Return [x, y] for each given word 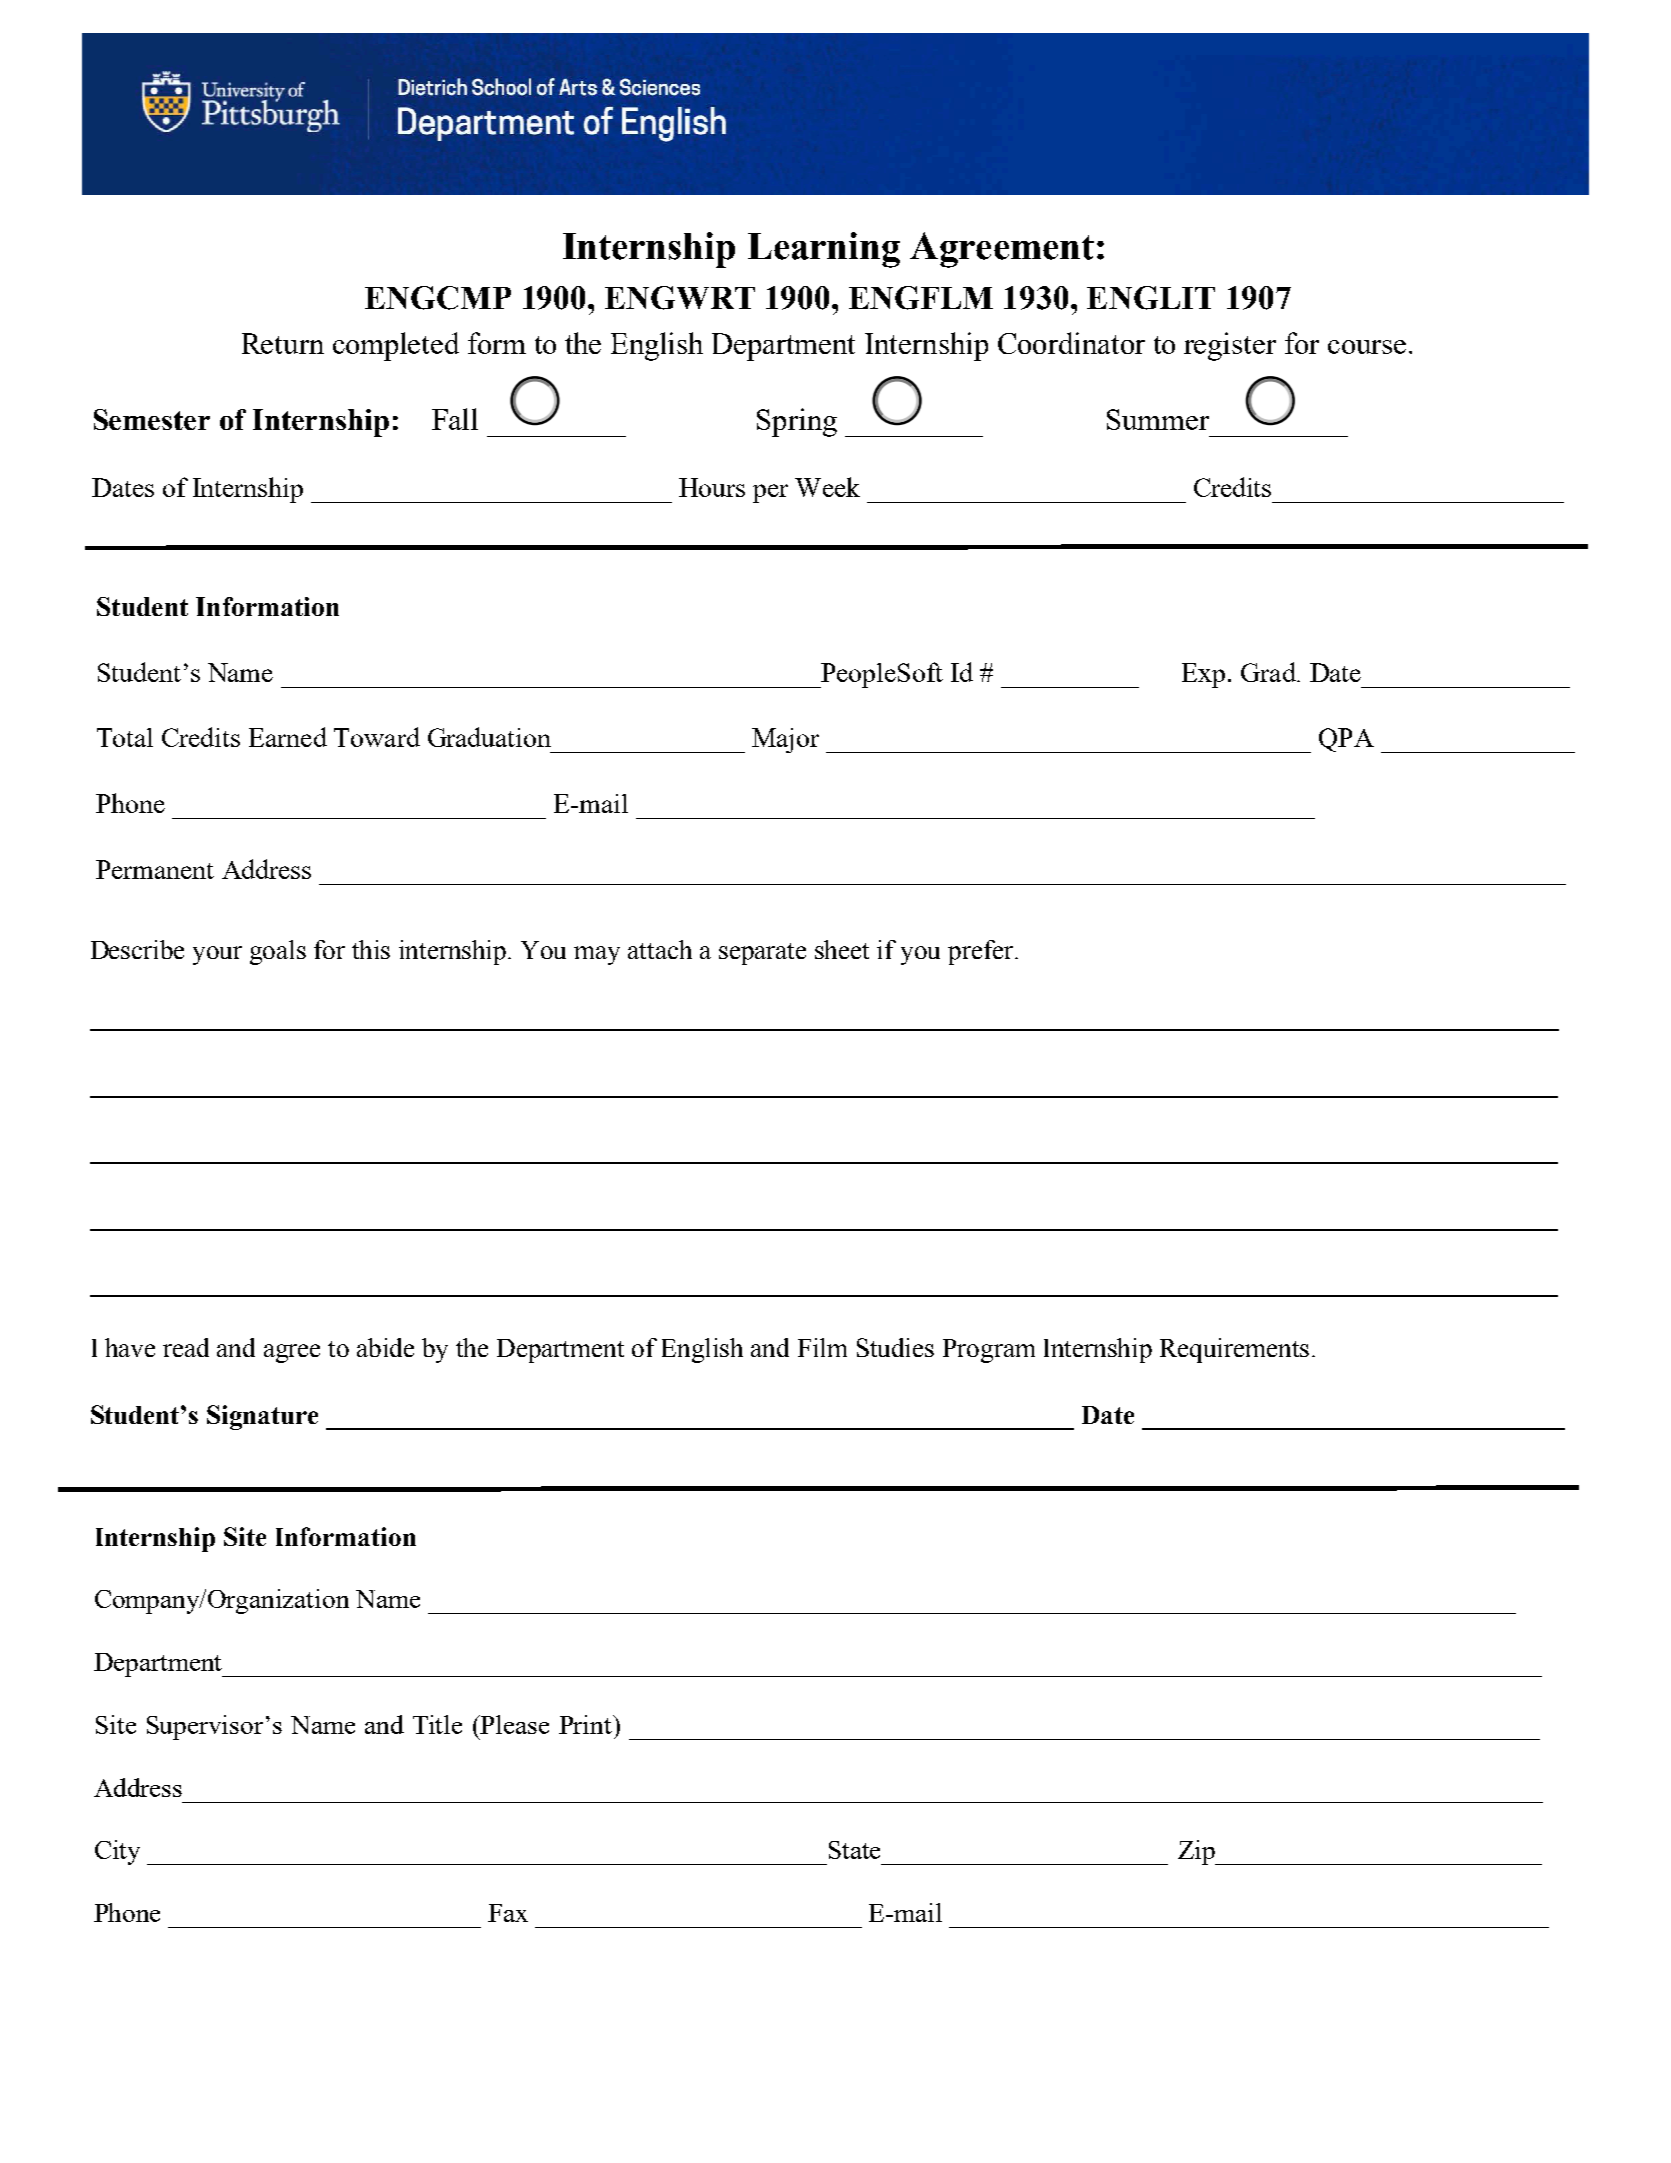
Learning [824, 250]
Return [283, 343]
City [117, 1852]
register [1230, 346]
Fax [508, 1913]
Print [586, 1724]
